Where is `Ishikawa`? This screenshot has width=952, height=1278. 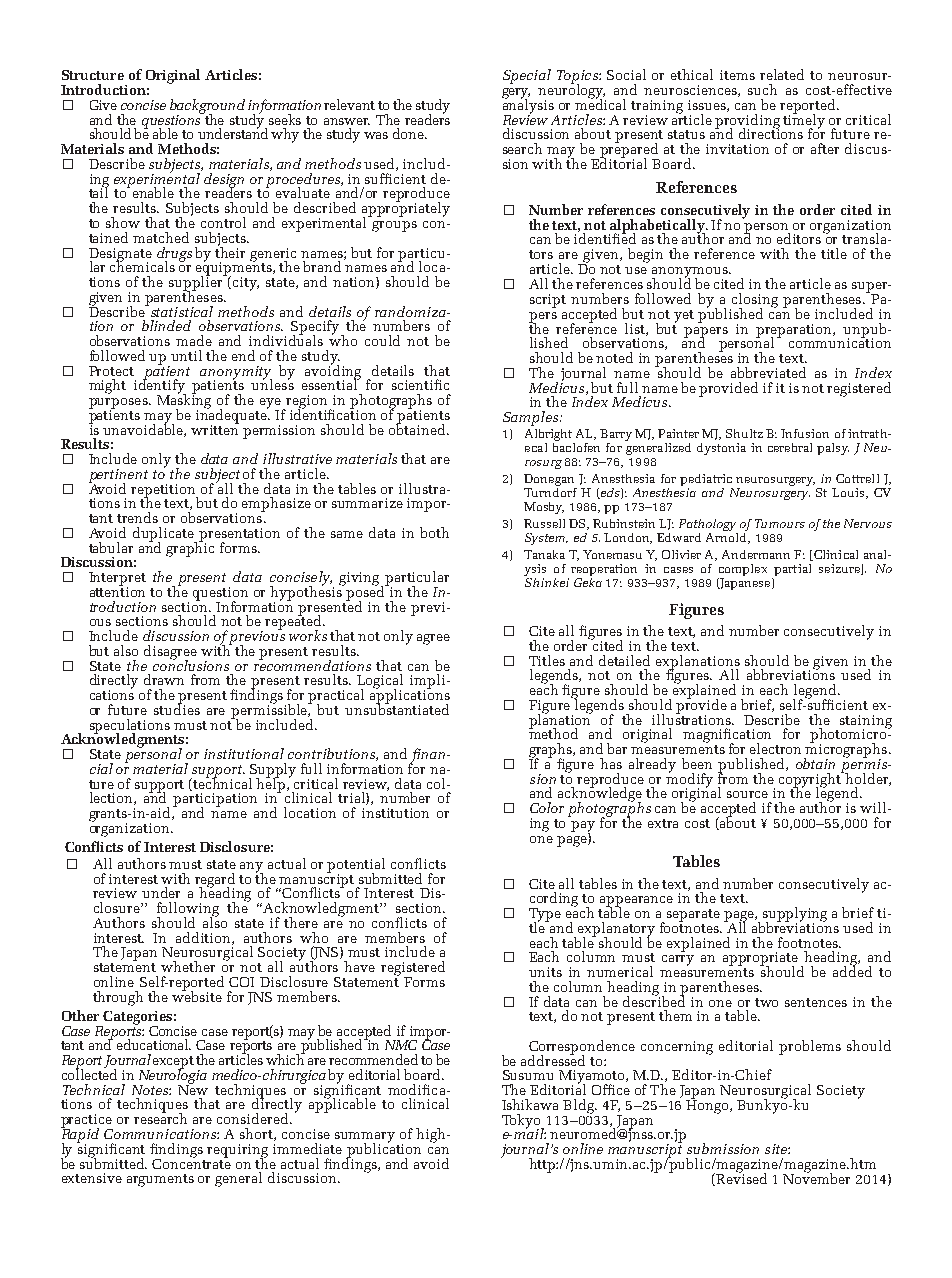 Ishikawa is located at coordinates (530, 1104).
